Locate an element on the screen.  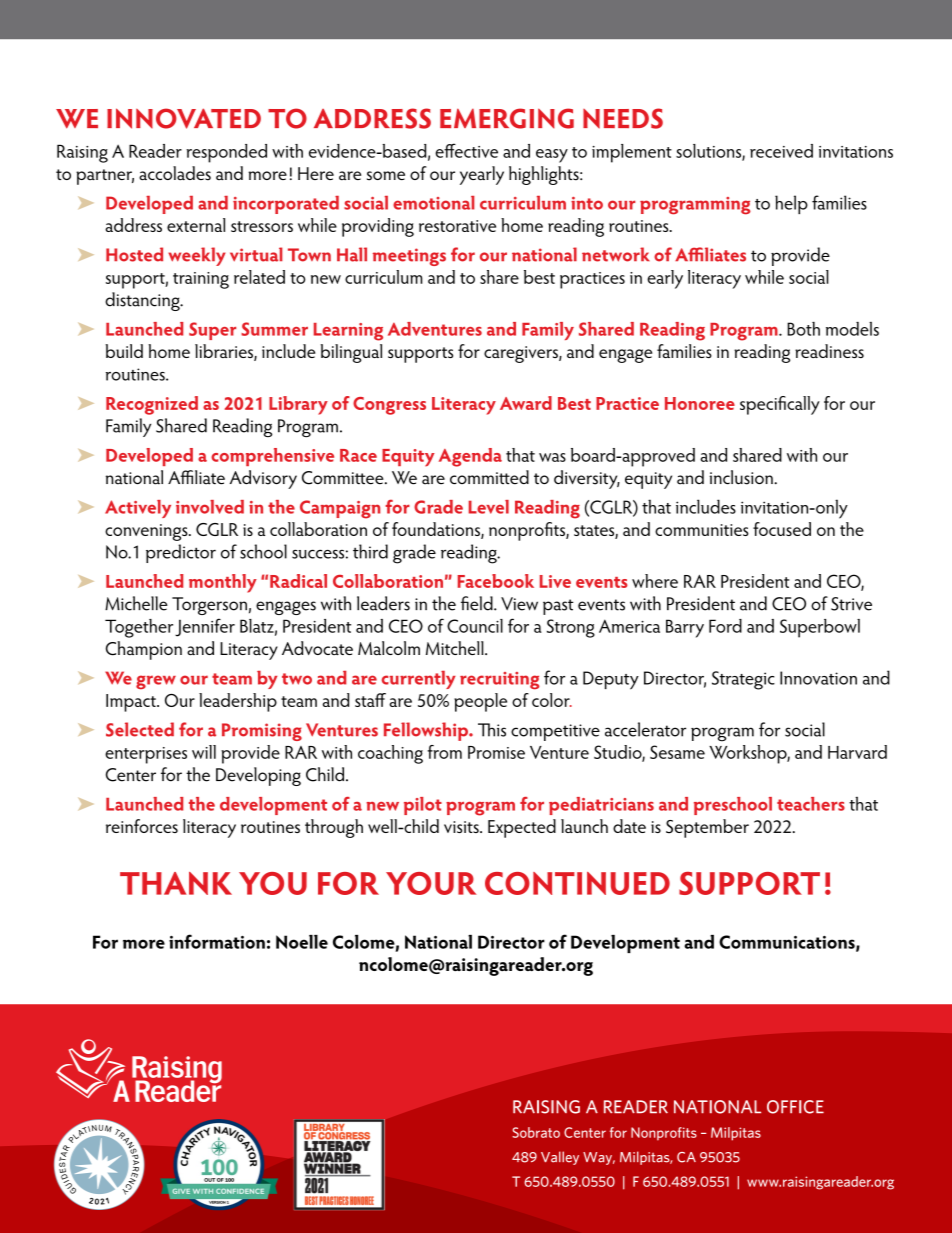
Jennifer is located at coordinates (205, 627).
